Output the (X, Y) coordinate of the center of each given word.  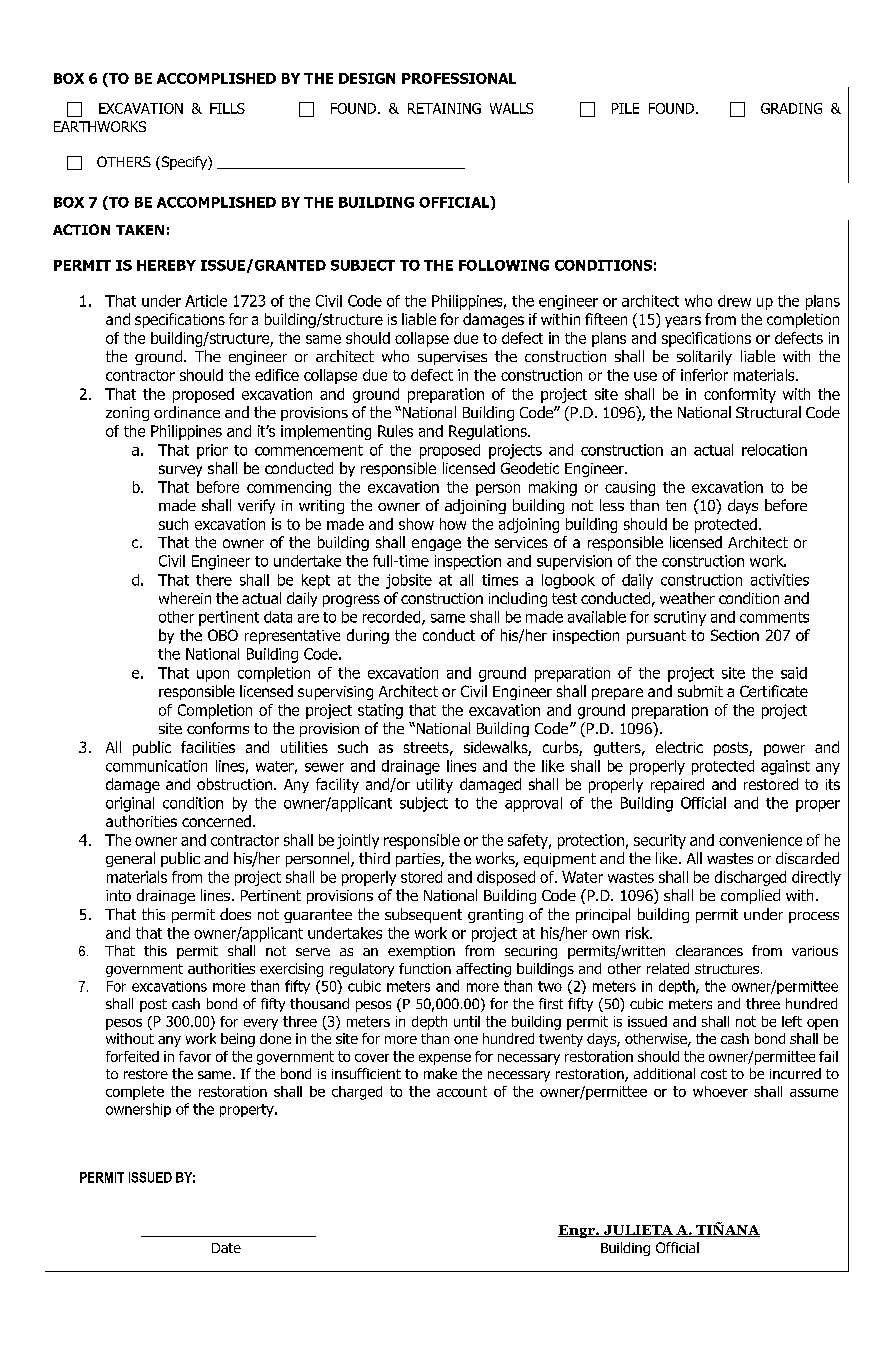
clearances (709, 950)
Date (226, 1248)
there (214, 580)
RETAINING (444, 108)
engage (436, 545)
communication (156, 766)
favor (195, 1056)
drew (734, 301)
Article (206, 301)
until (467, 1021)
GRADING (791, 108)
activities (780, 580)
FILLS (227, 108)
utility (435, 785)
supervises (452, 358)
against (785, 767)
